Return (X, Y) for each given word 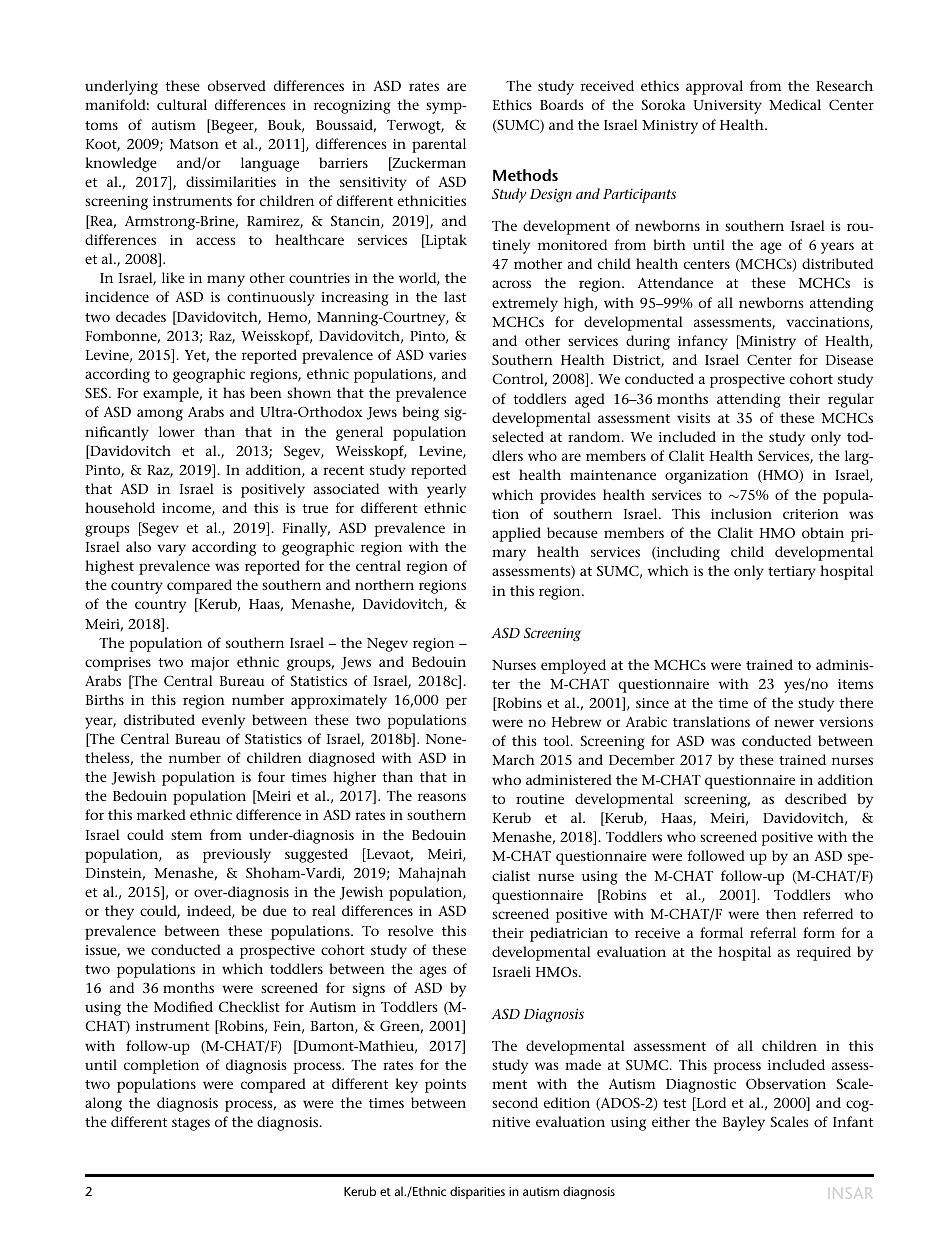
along (103, 1104)
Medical (795, 104)
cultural (182, 104)
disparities (477, 1192)
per (456, 703)
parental (439, 145)
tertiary (792, 573)
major (210, 664)
